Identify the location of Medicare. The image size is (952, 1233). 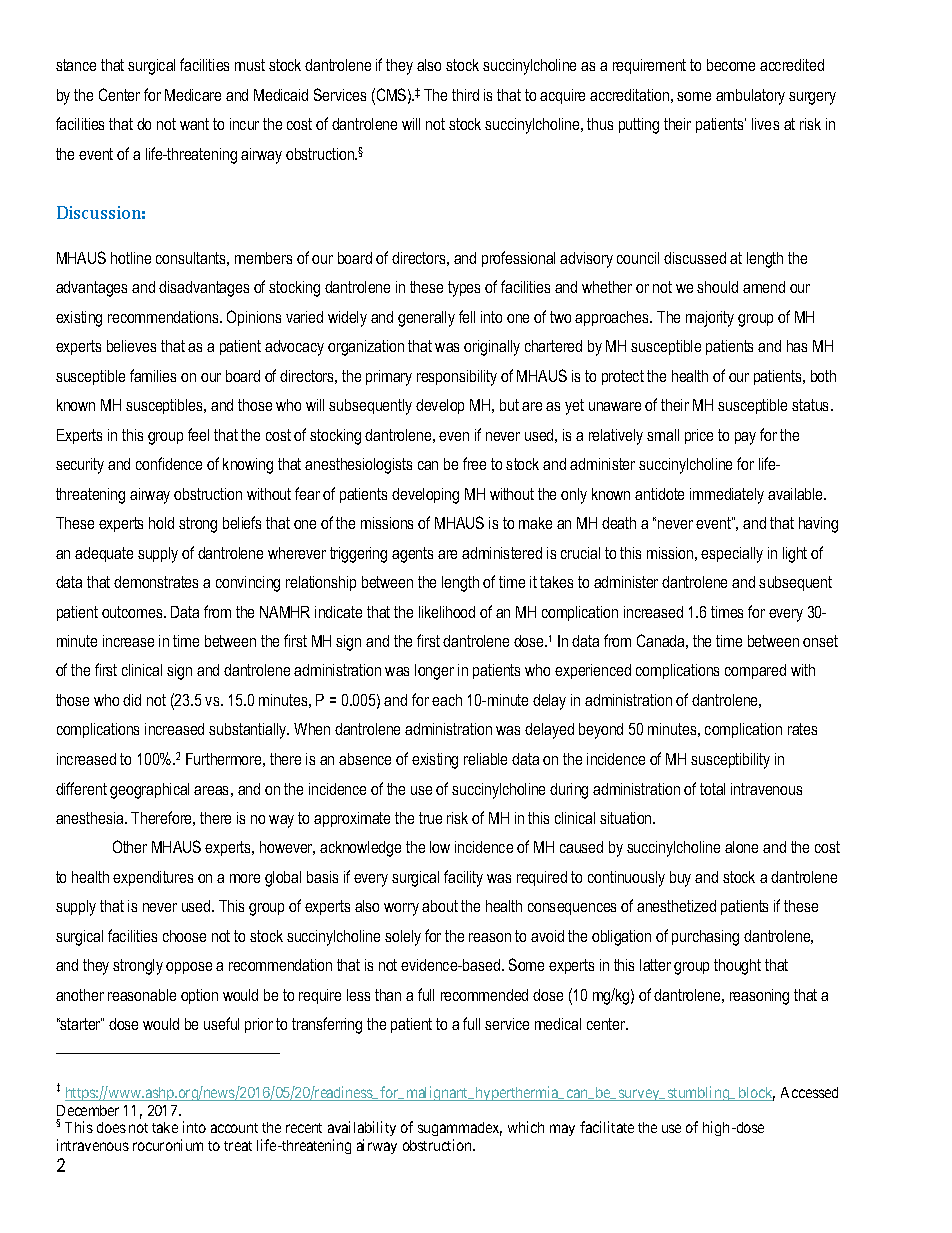
(193, 95).
